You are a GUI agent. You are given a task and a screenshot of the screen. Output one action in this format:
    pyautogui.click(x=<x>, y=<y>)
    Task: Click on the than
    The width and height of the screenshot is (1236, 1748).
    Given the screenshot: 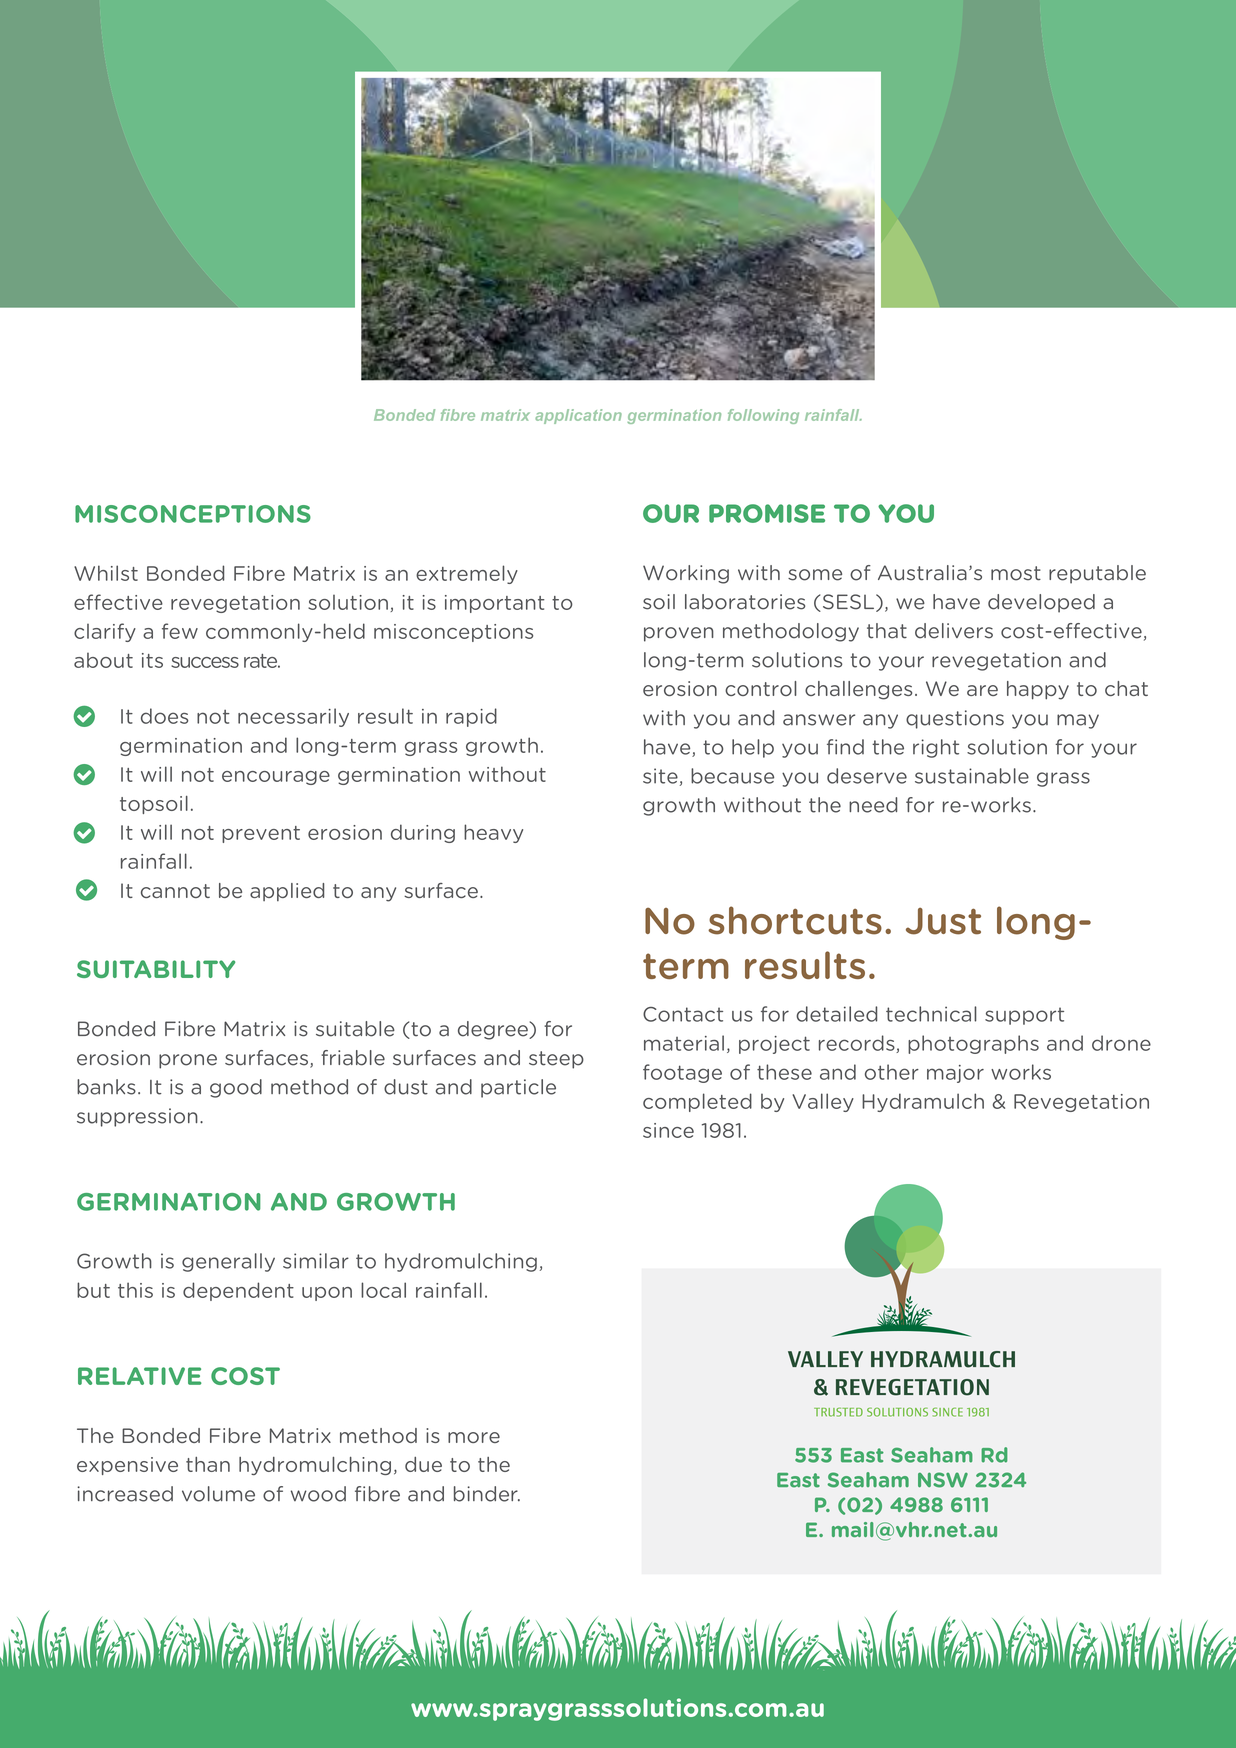 What is the action you would take?
    pyautogui.click(x=208, y=1464)
